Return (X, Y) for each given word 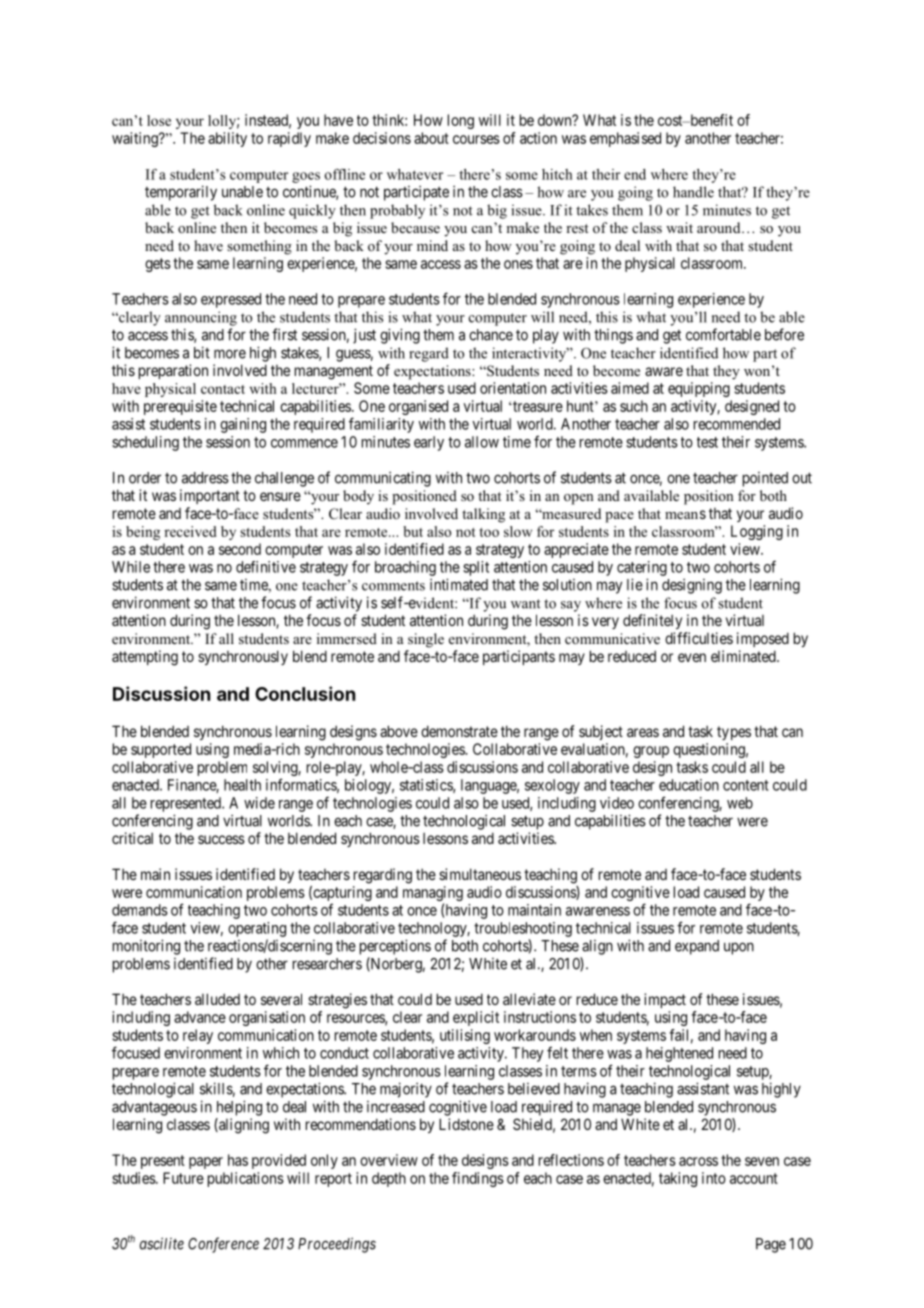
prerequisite (180, 407)
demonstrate (459, 731)
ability (227, 139)
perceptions (395, 947)
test (707, 442)
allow (482, 442)
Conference (223, 1245)
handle (693, 192)
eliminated (744, 656)
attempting (145, 658)
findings (478, 1179)
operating (257, 929)
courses (476, 139)
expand (697, 947)
